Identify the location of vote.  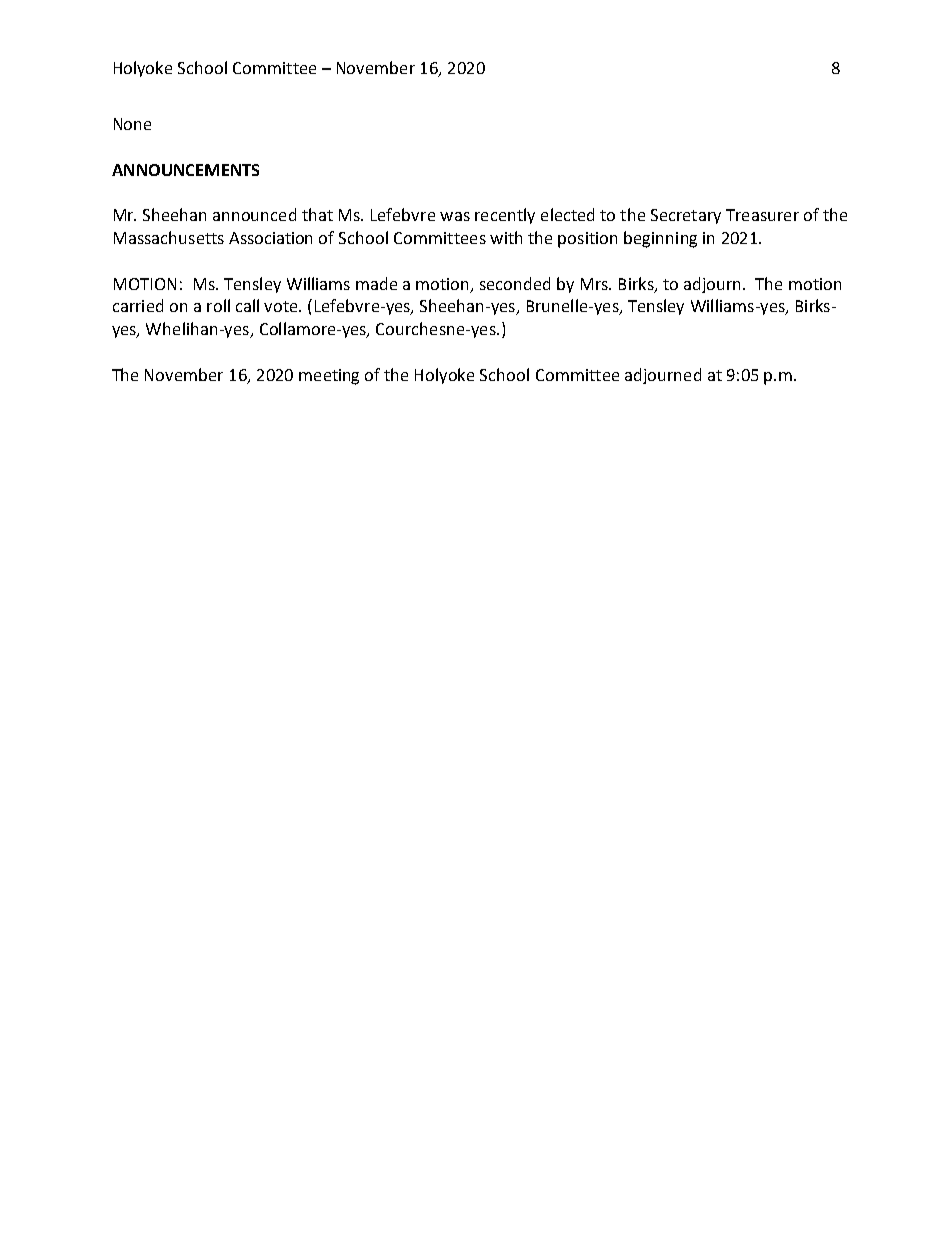
(282, 306).
